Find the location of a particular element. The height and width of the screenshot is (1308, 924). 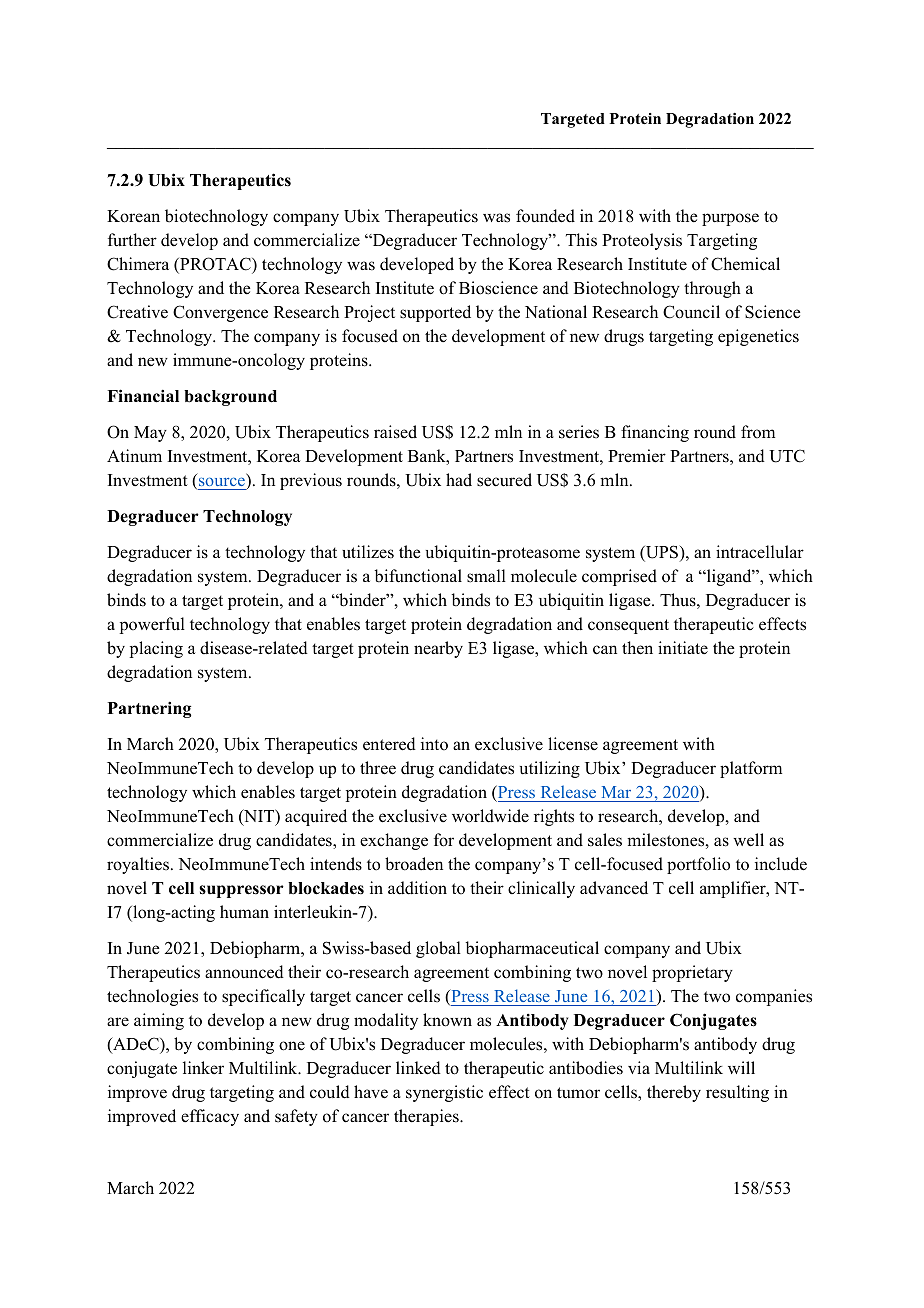

comprised is located at coordinates (619, 577).
